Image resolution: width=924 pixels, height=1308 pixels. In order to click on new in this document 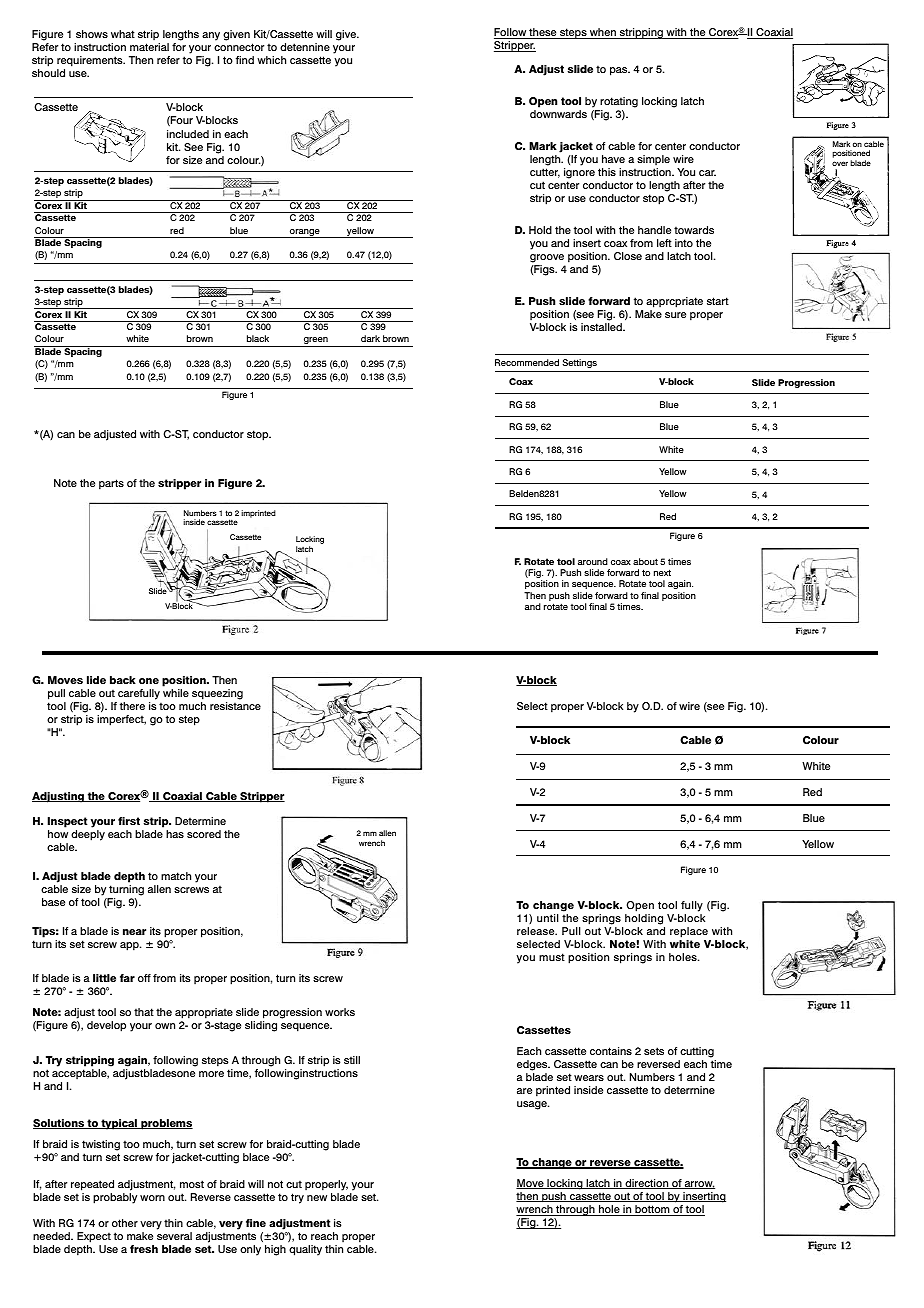, I will do `click(317, 1198)`.
